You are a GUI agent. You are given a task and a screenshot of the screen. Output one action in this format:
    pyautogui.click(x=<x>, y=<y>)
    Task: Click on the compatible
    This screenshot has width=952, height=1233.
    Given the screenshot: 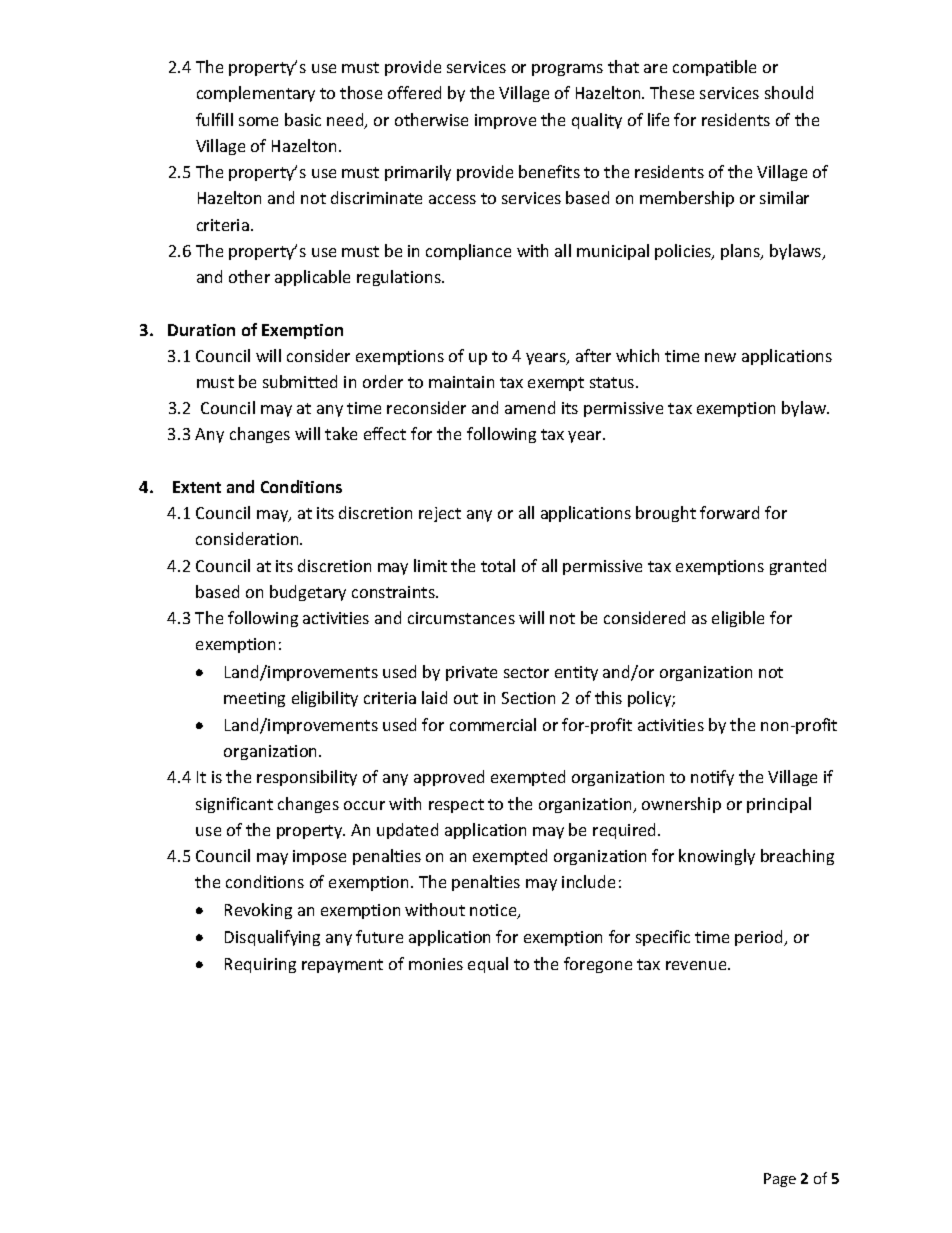 What is the action you would take?
    pyautogui.click(x=714, y=68)
